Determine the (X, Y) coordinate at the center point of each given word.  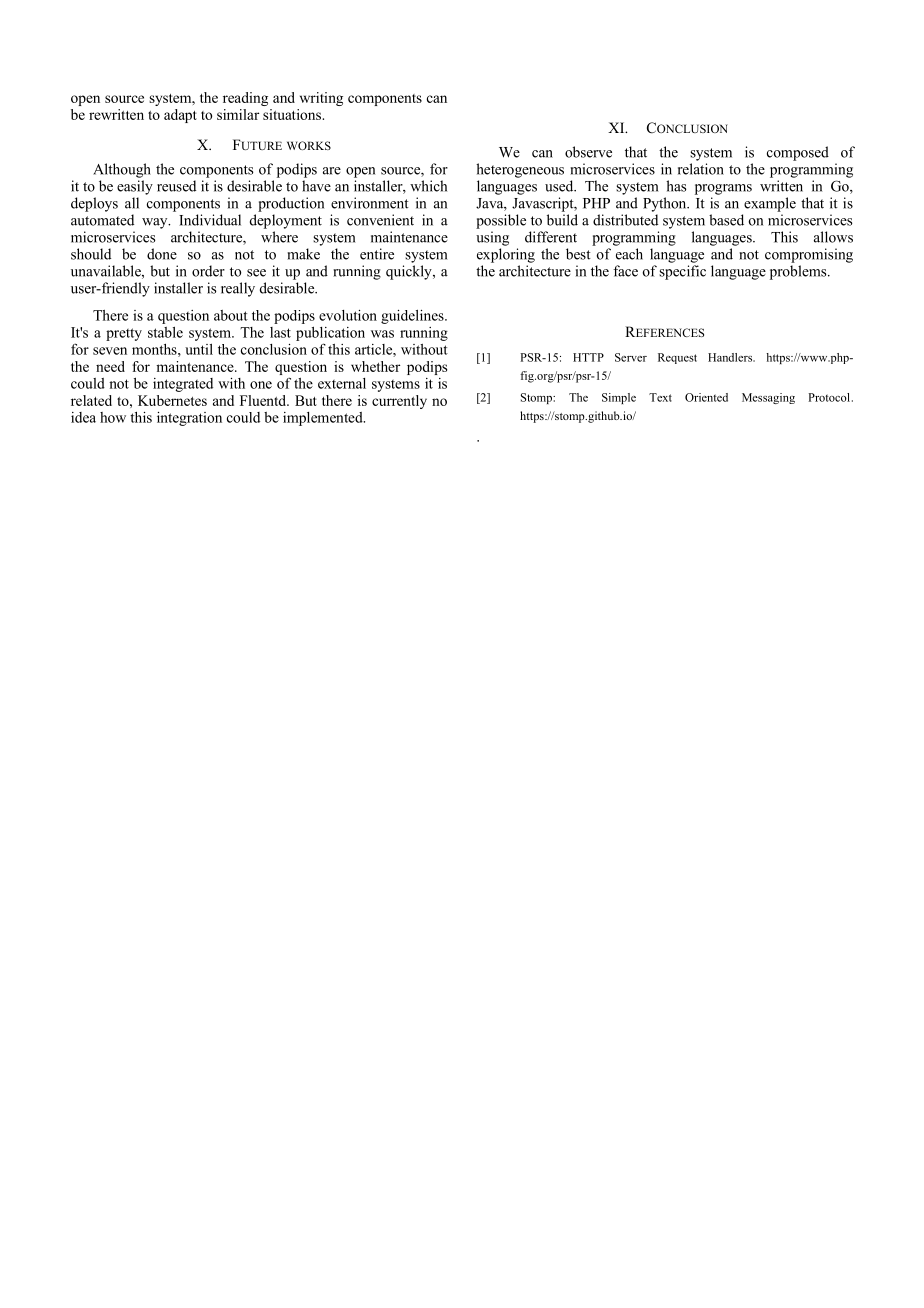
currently (399, 402)
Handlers (731, 357)
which (428, 186)
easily (135, 187)
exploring (506, 255)
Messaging (768, 398)
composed (798, 153)
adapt (180, 116)
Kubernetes (172, 400)
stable (165, 332)
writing (321, 99)
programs (723, 189)
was (382, 334)
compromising (809, 255)
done (162, 254)
